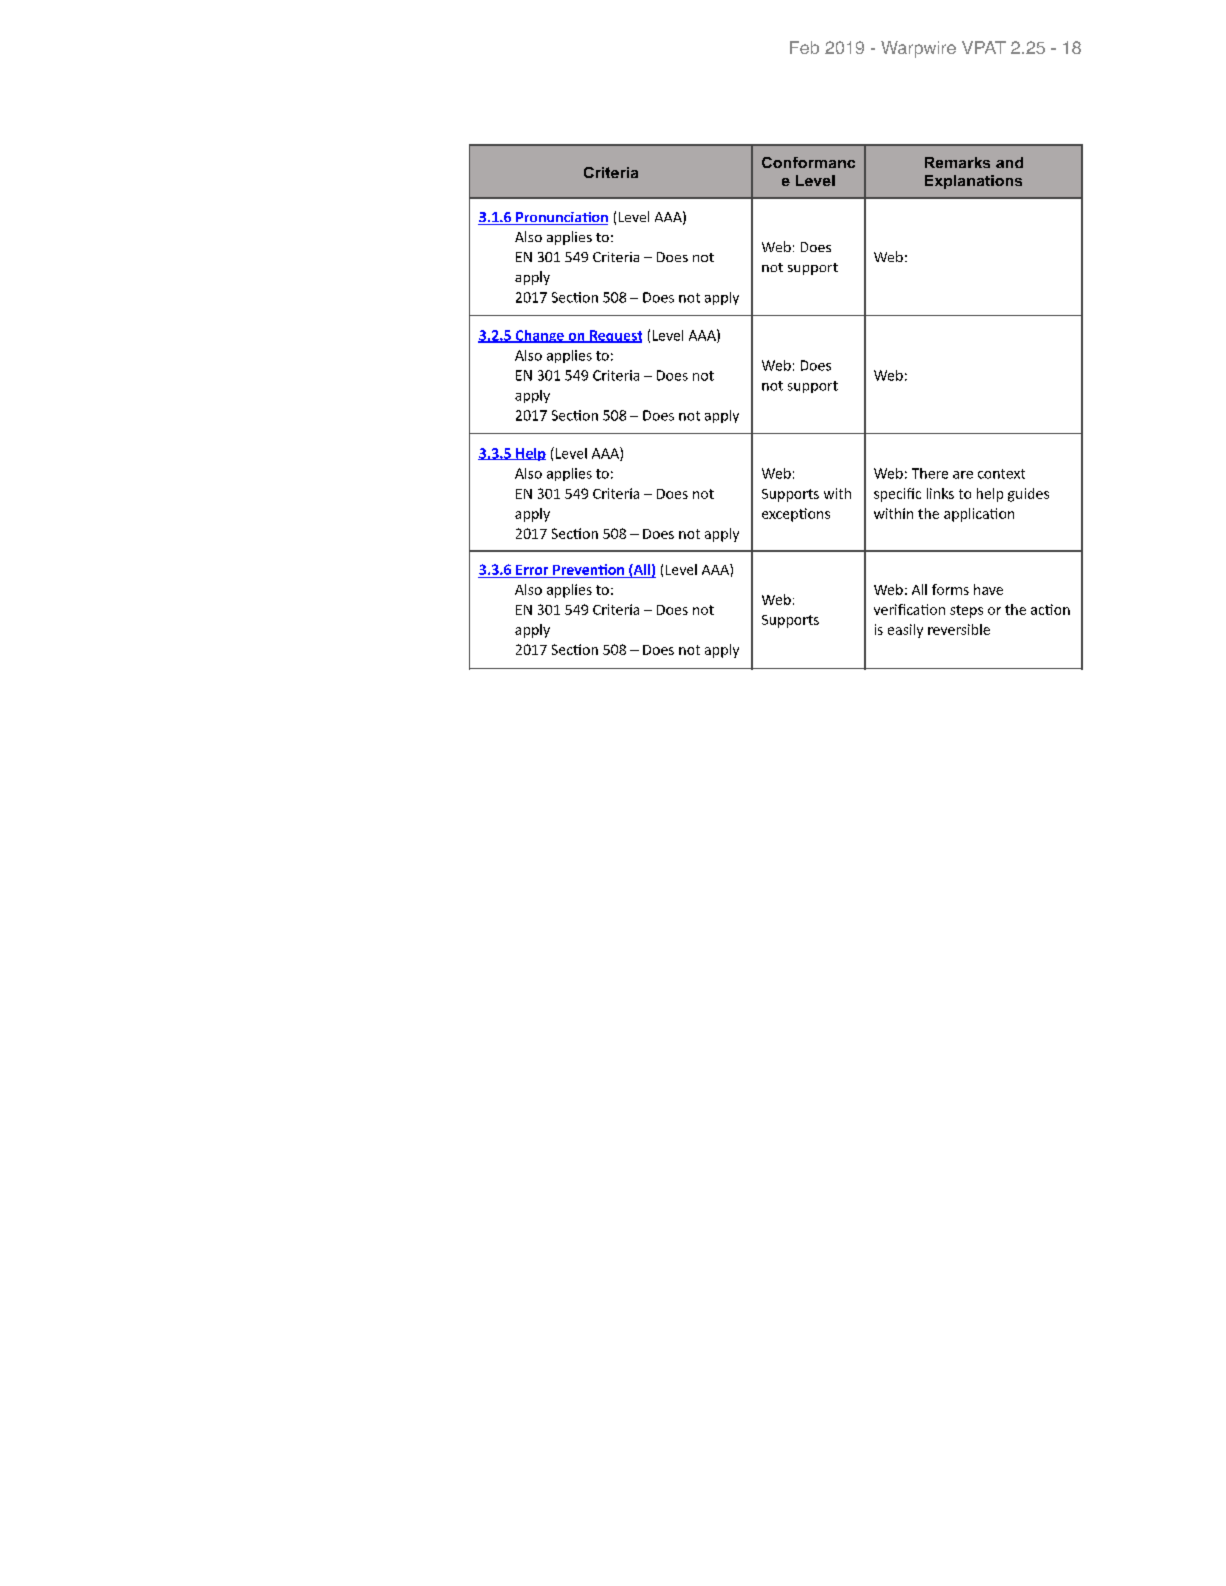  Describe the element at coordinates (963, 475) in the screenshot. I see `are` at that location.
